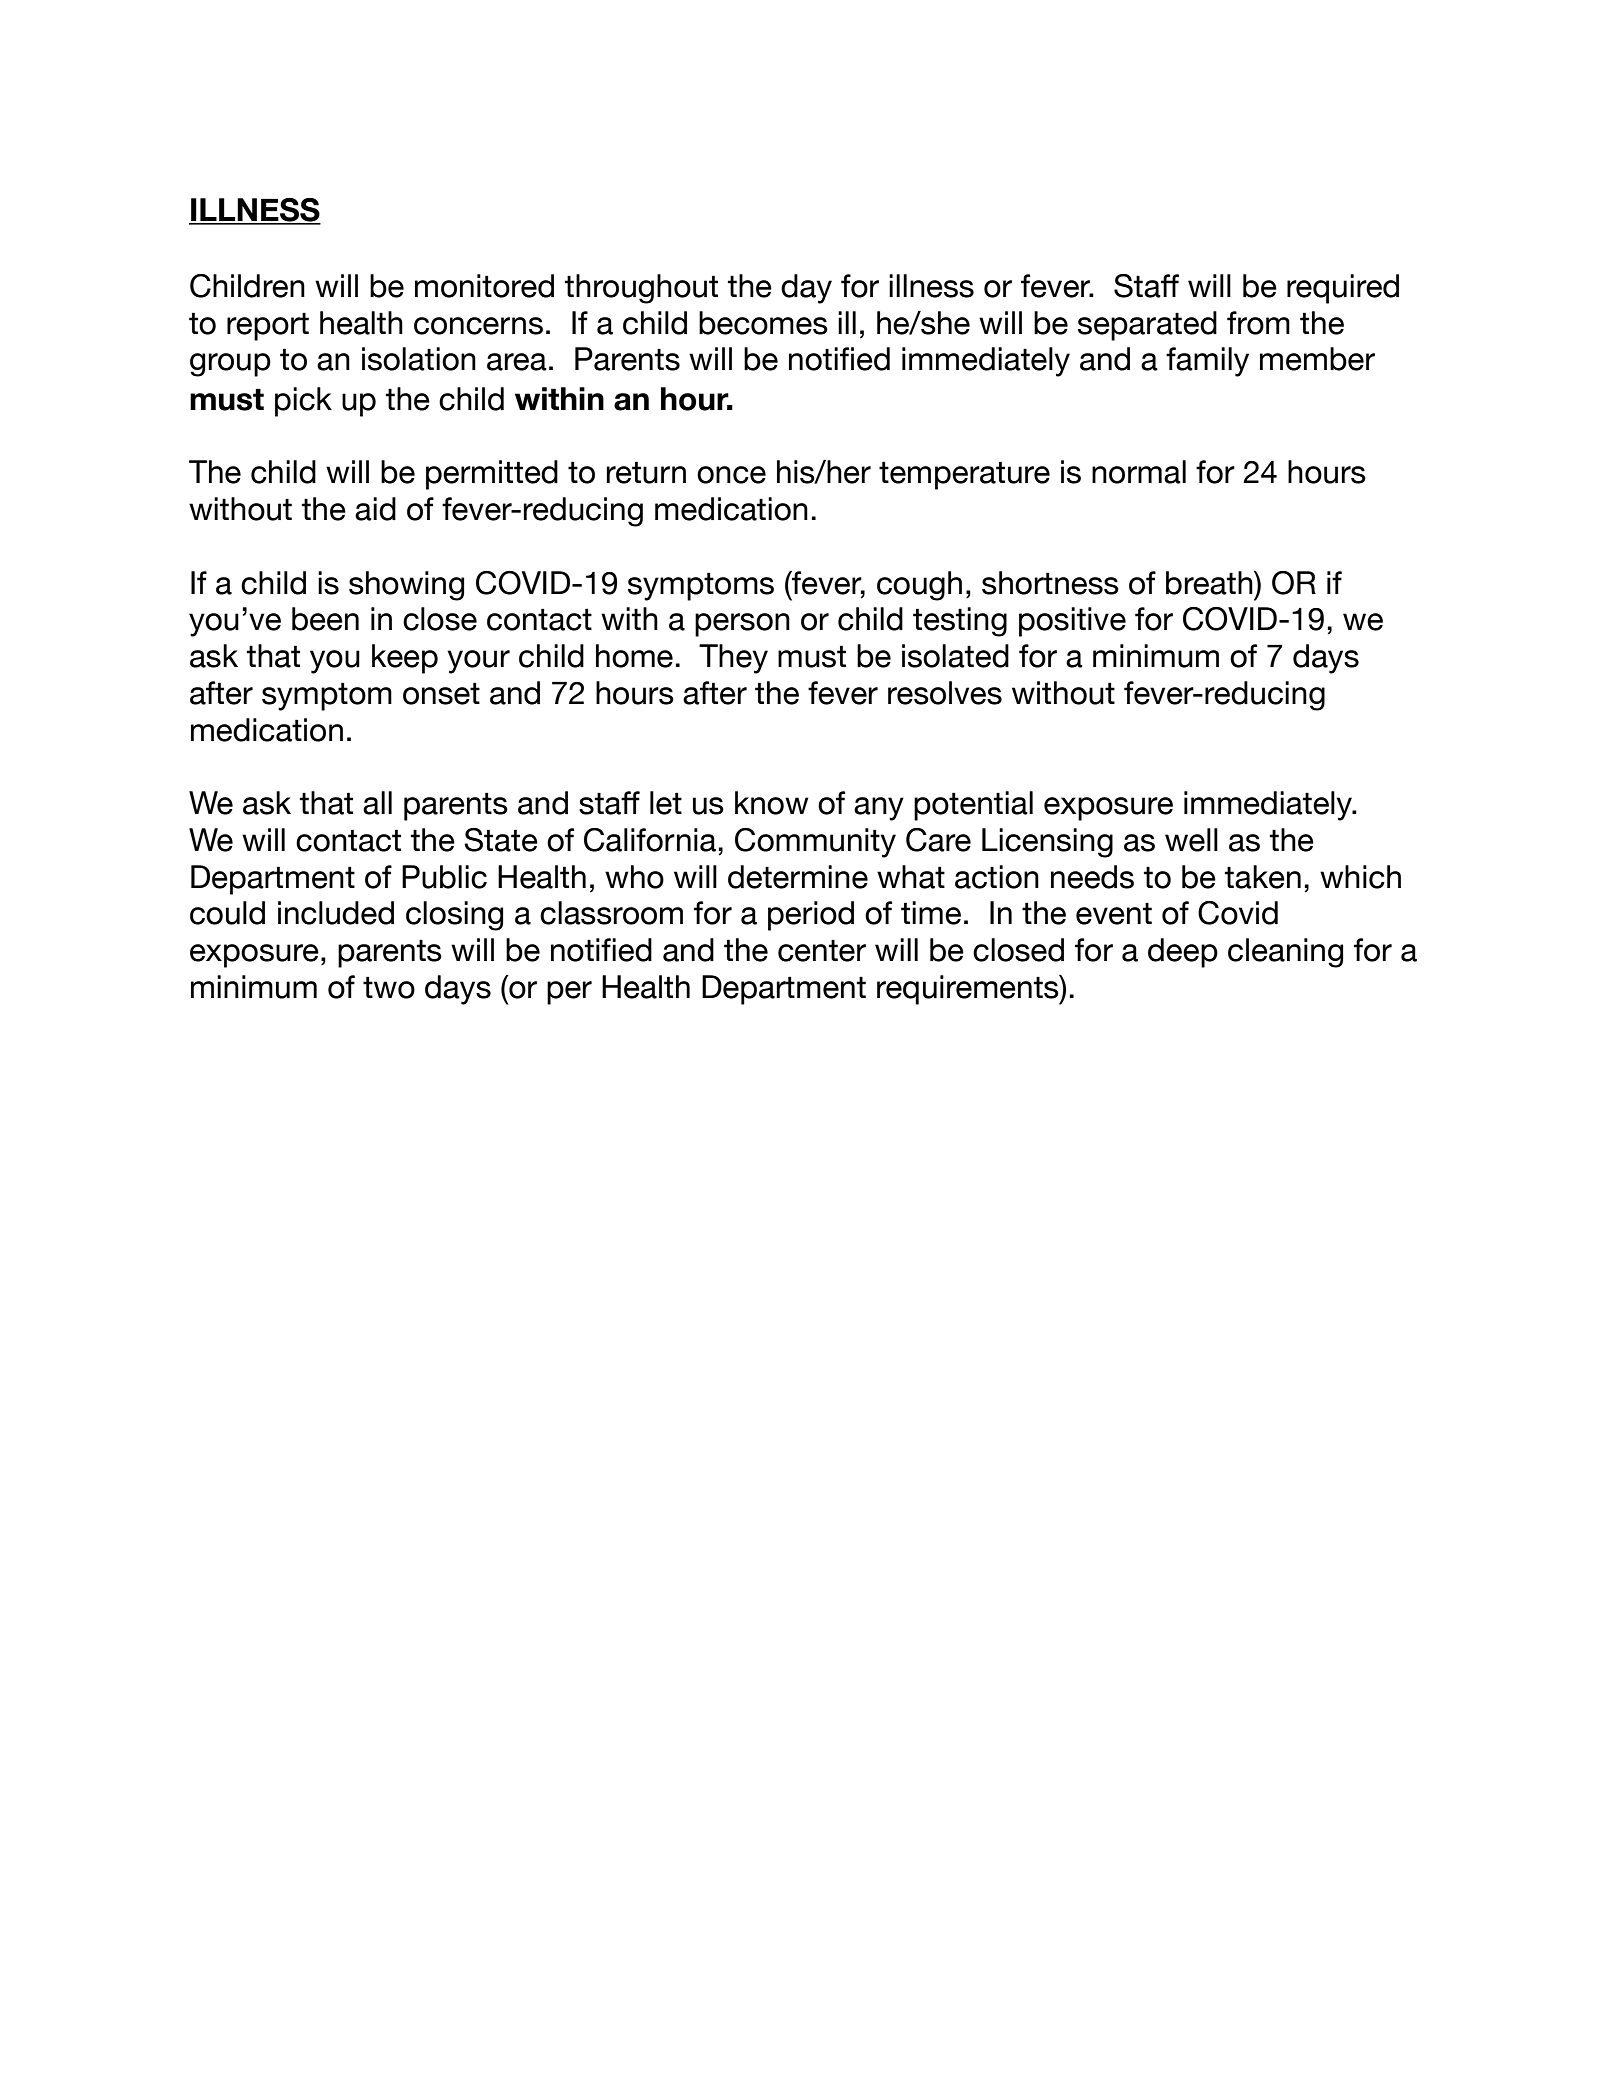 This screenshot has height=2079, width=1607. I want to click on person, so click(742, 625).
